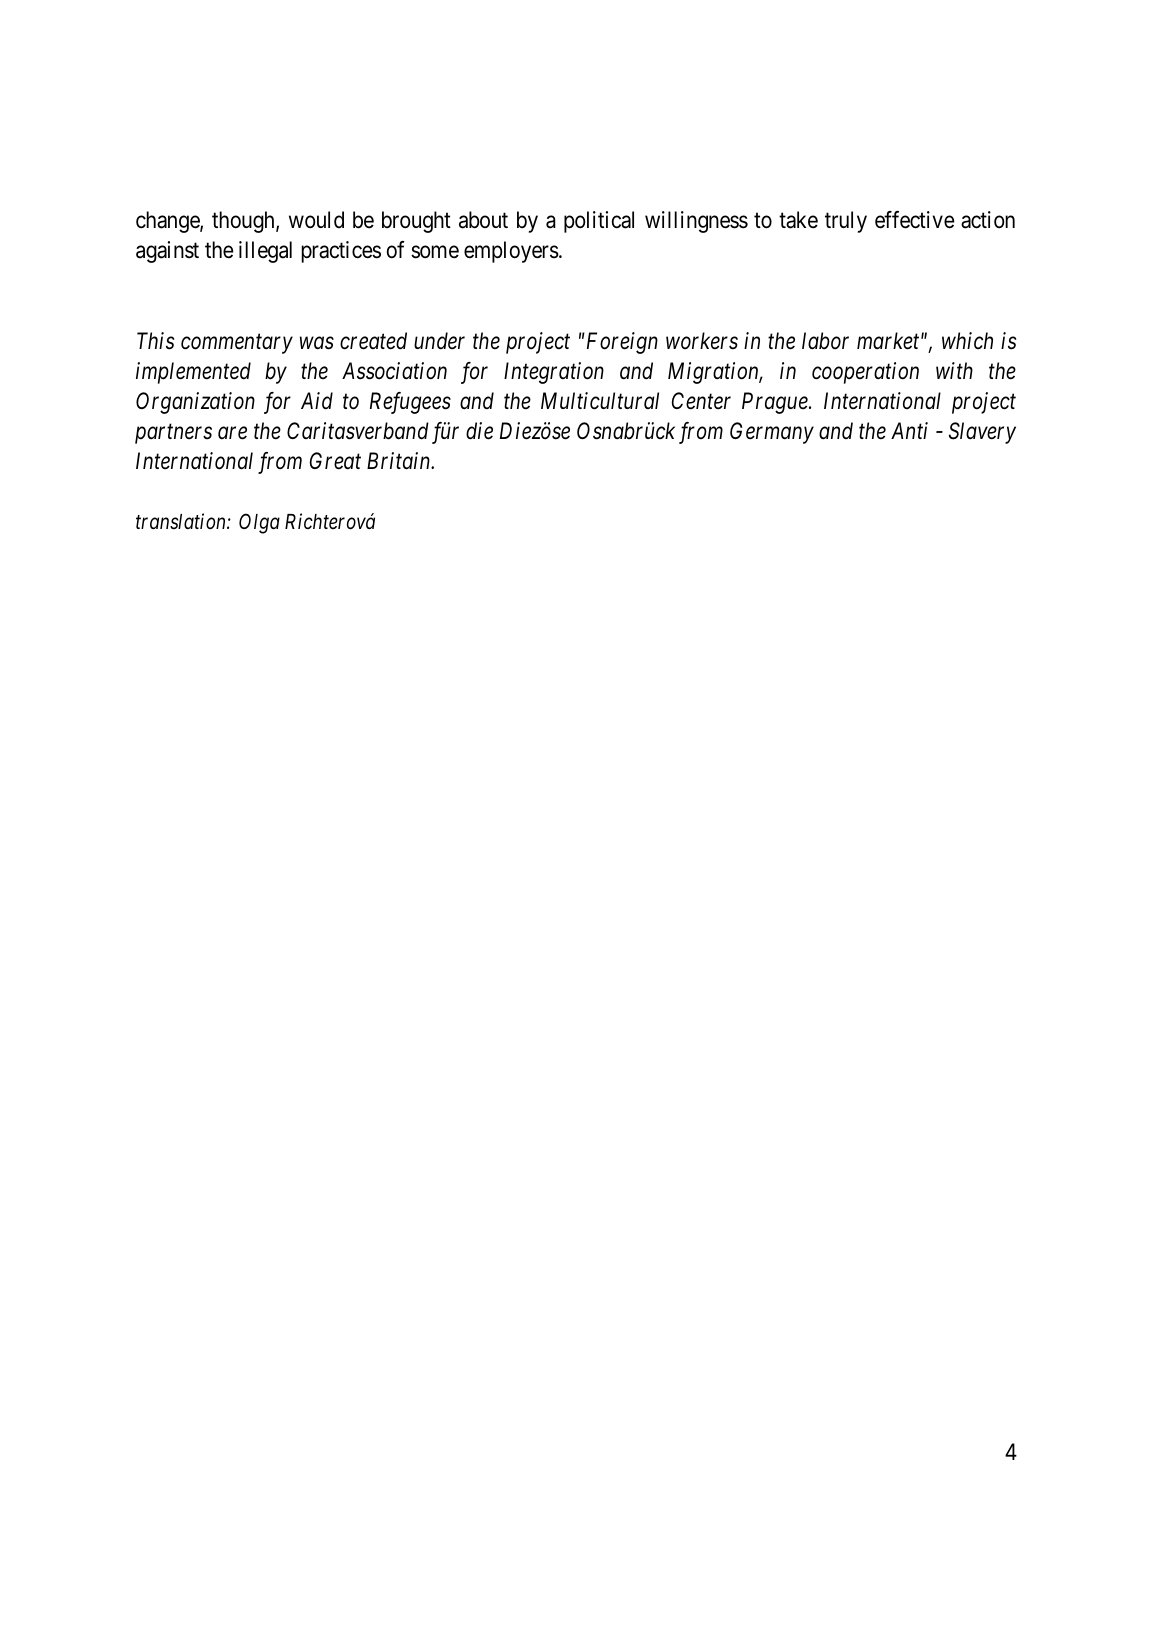 The height and width of the screenshot is (1628, 1150). Describe the element at coordinates (335, 461) in the screenshot. I see `Great` at that location.
